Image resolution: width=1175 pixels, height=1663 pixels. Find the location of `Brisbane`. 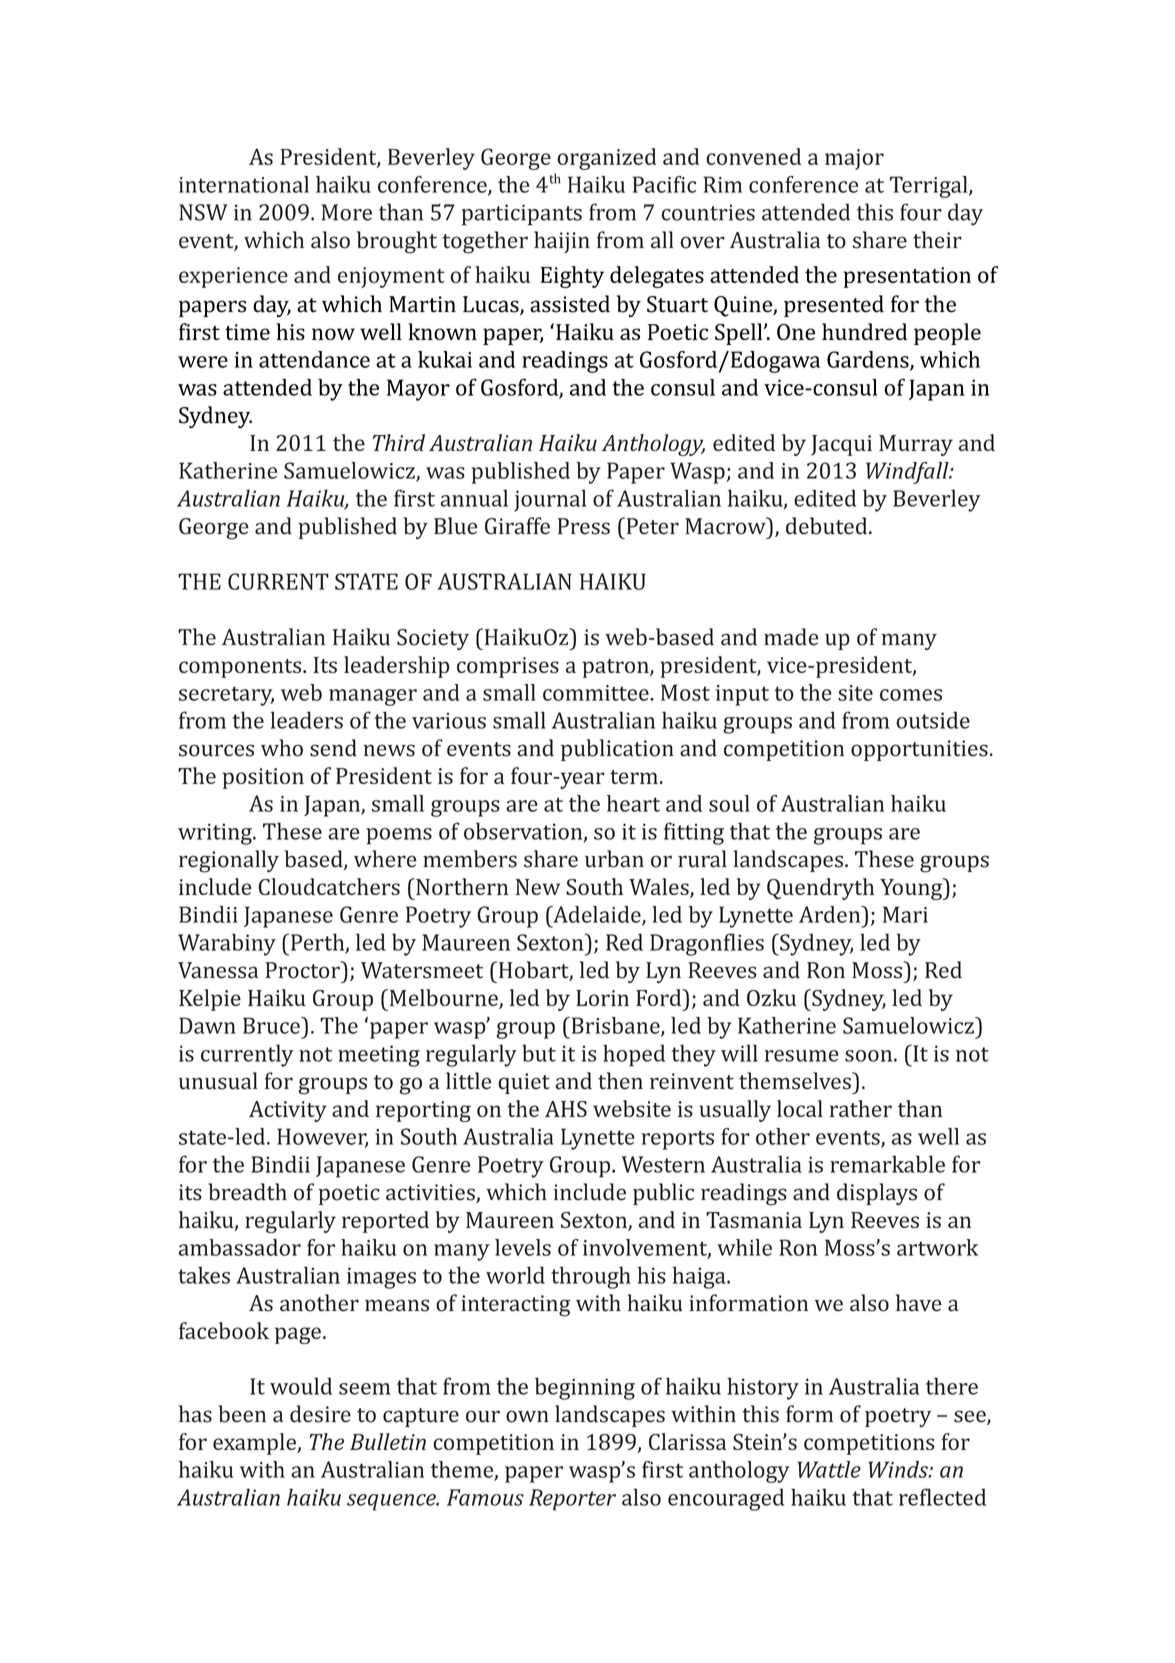

Brisbane is located at coordinates (615, 1026).
